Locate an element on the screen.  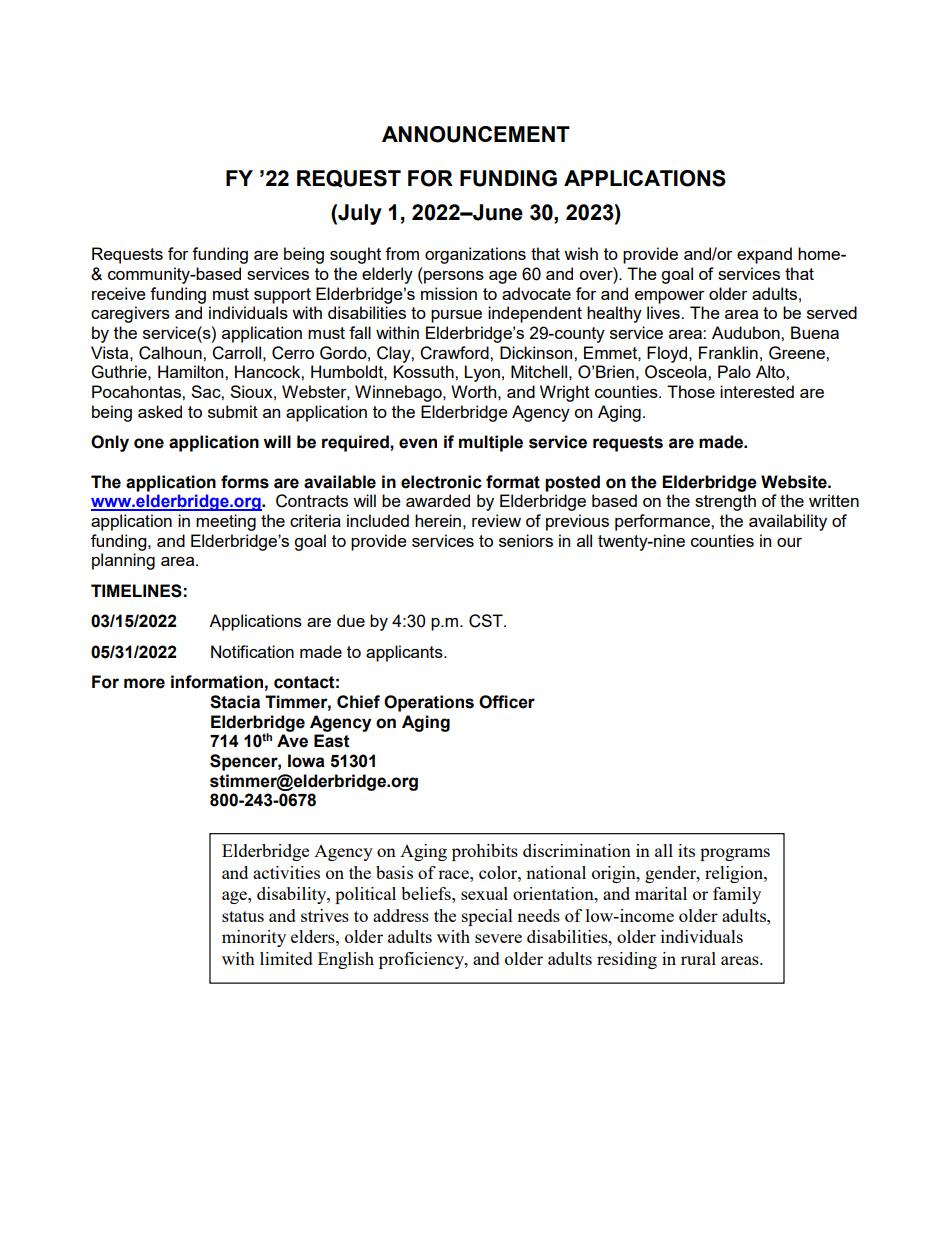
submit is located at coordinates (233, 411).
